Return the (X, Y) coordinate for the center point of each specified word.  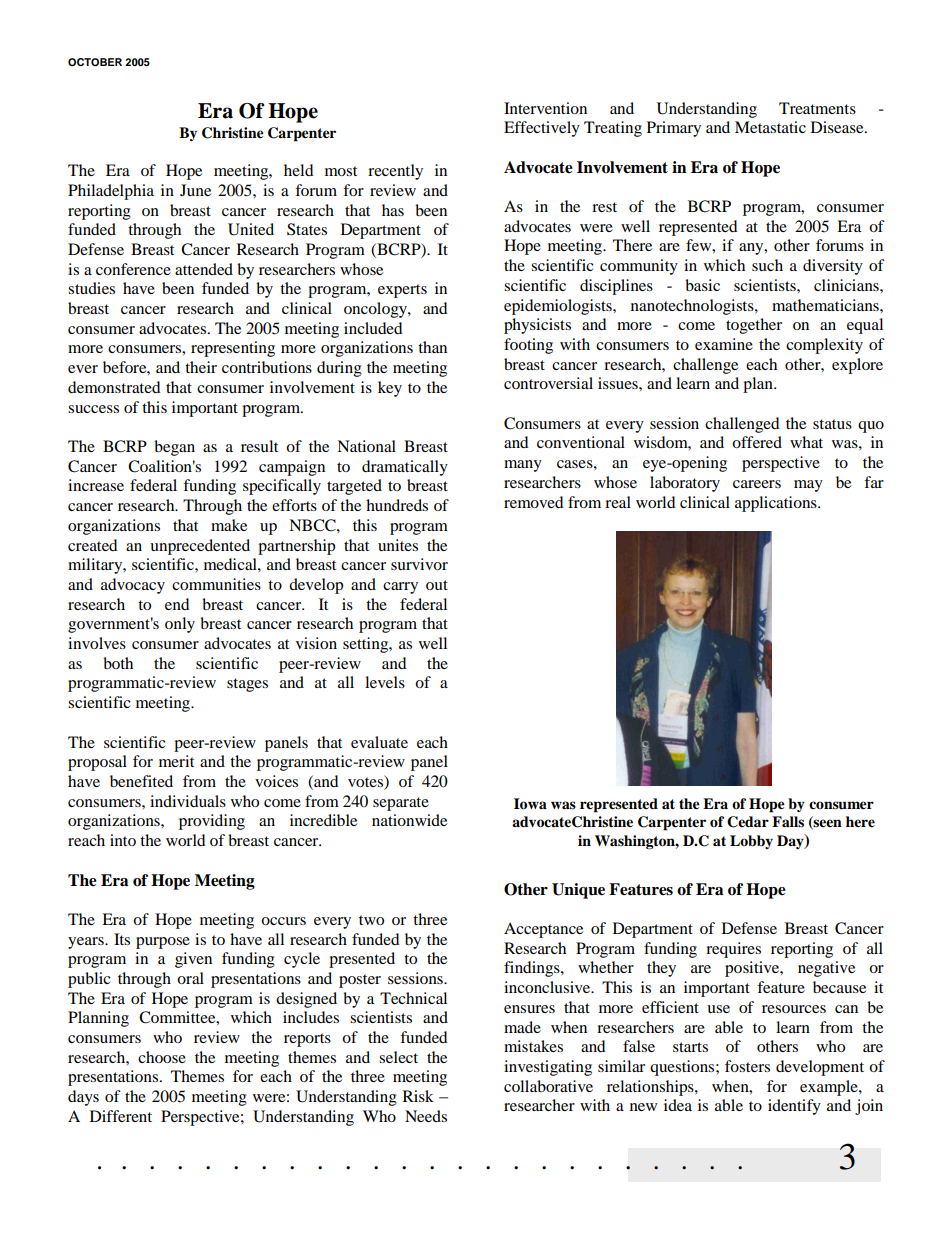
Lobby (751, 842)
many (523, 466)
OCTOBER (95, 62)
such (767, 265)
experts (402, 291)
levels (385, 682)
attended (204, 269)
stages (247, 685)
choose (162, 1057)
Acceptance (543, 930)
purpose (163, 943)
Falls (788, 821)
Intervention (545, 108)
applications (777, 504)
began (174, 448)
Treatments (817, 108)
